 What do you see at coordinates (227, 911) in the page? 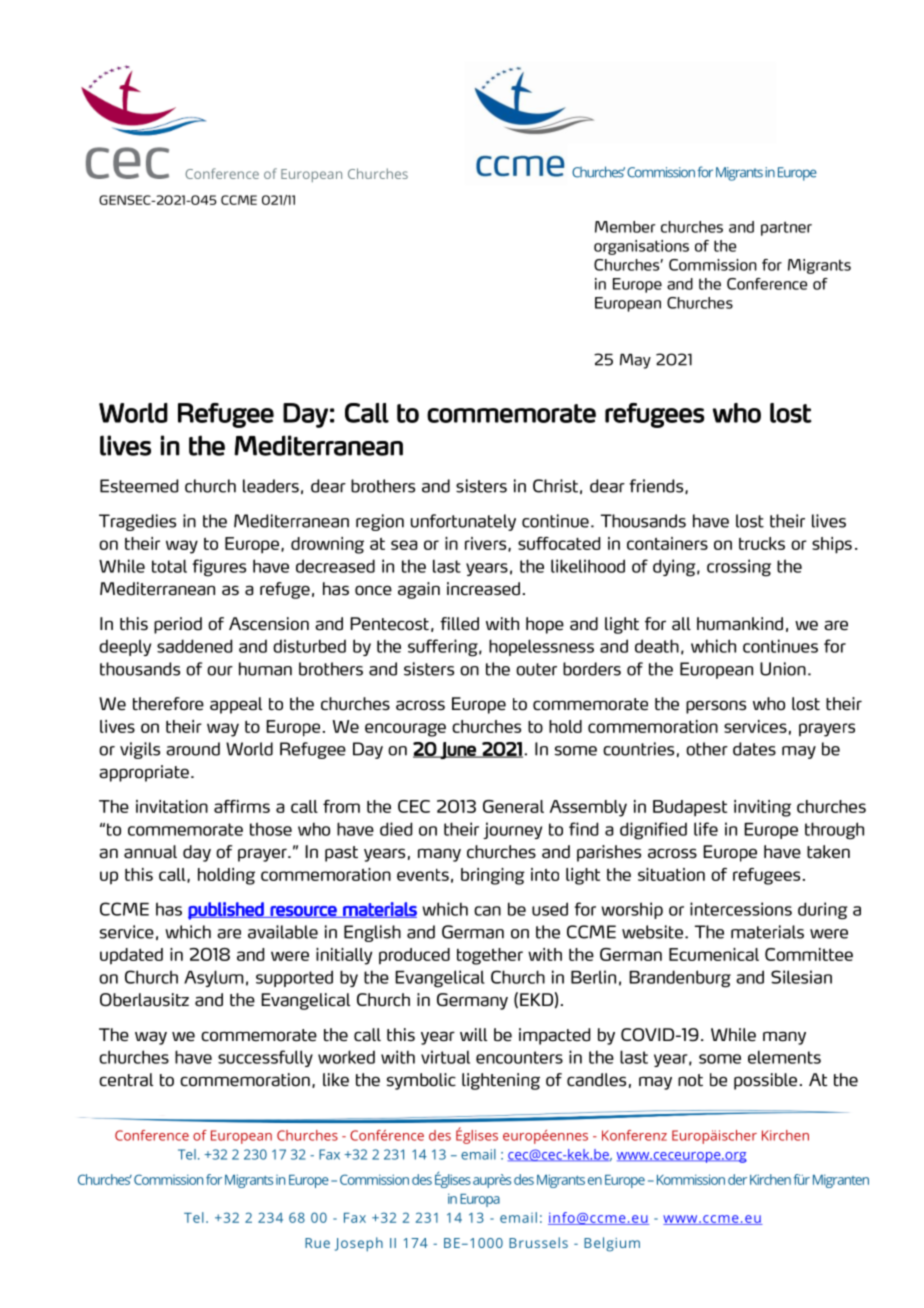
I see `published` at bounding box center [227, 911].
